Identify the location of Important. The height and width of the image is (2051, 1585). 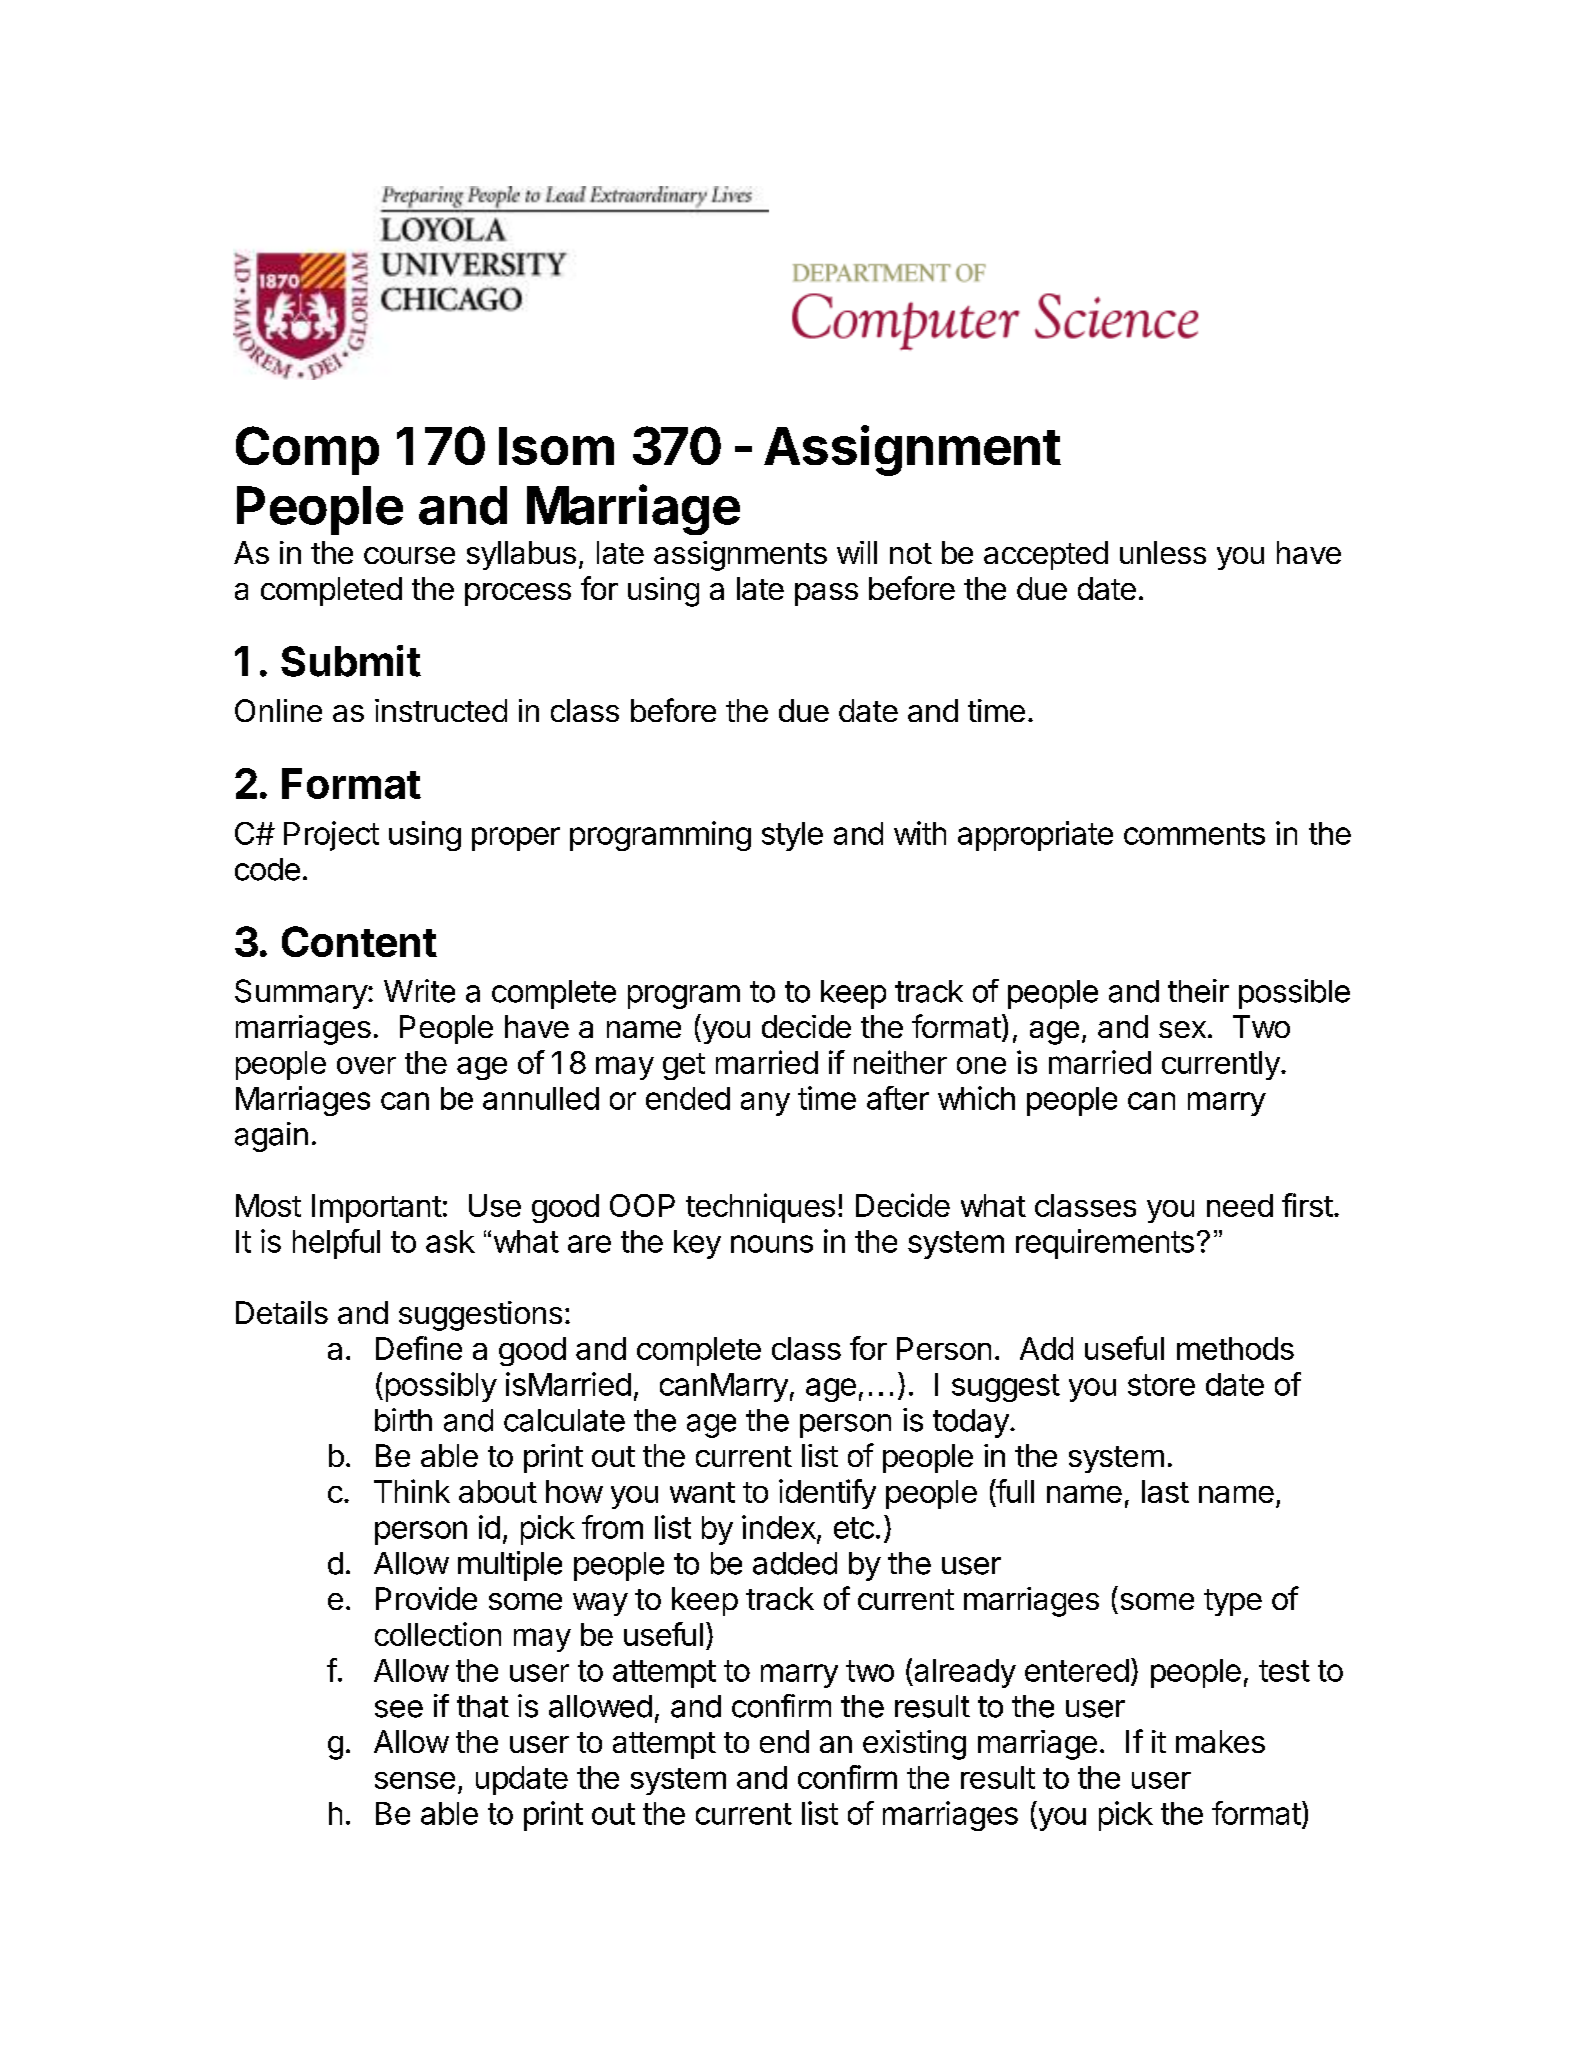
(377, 1208).
